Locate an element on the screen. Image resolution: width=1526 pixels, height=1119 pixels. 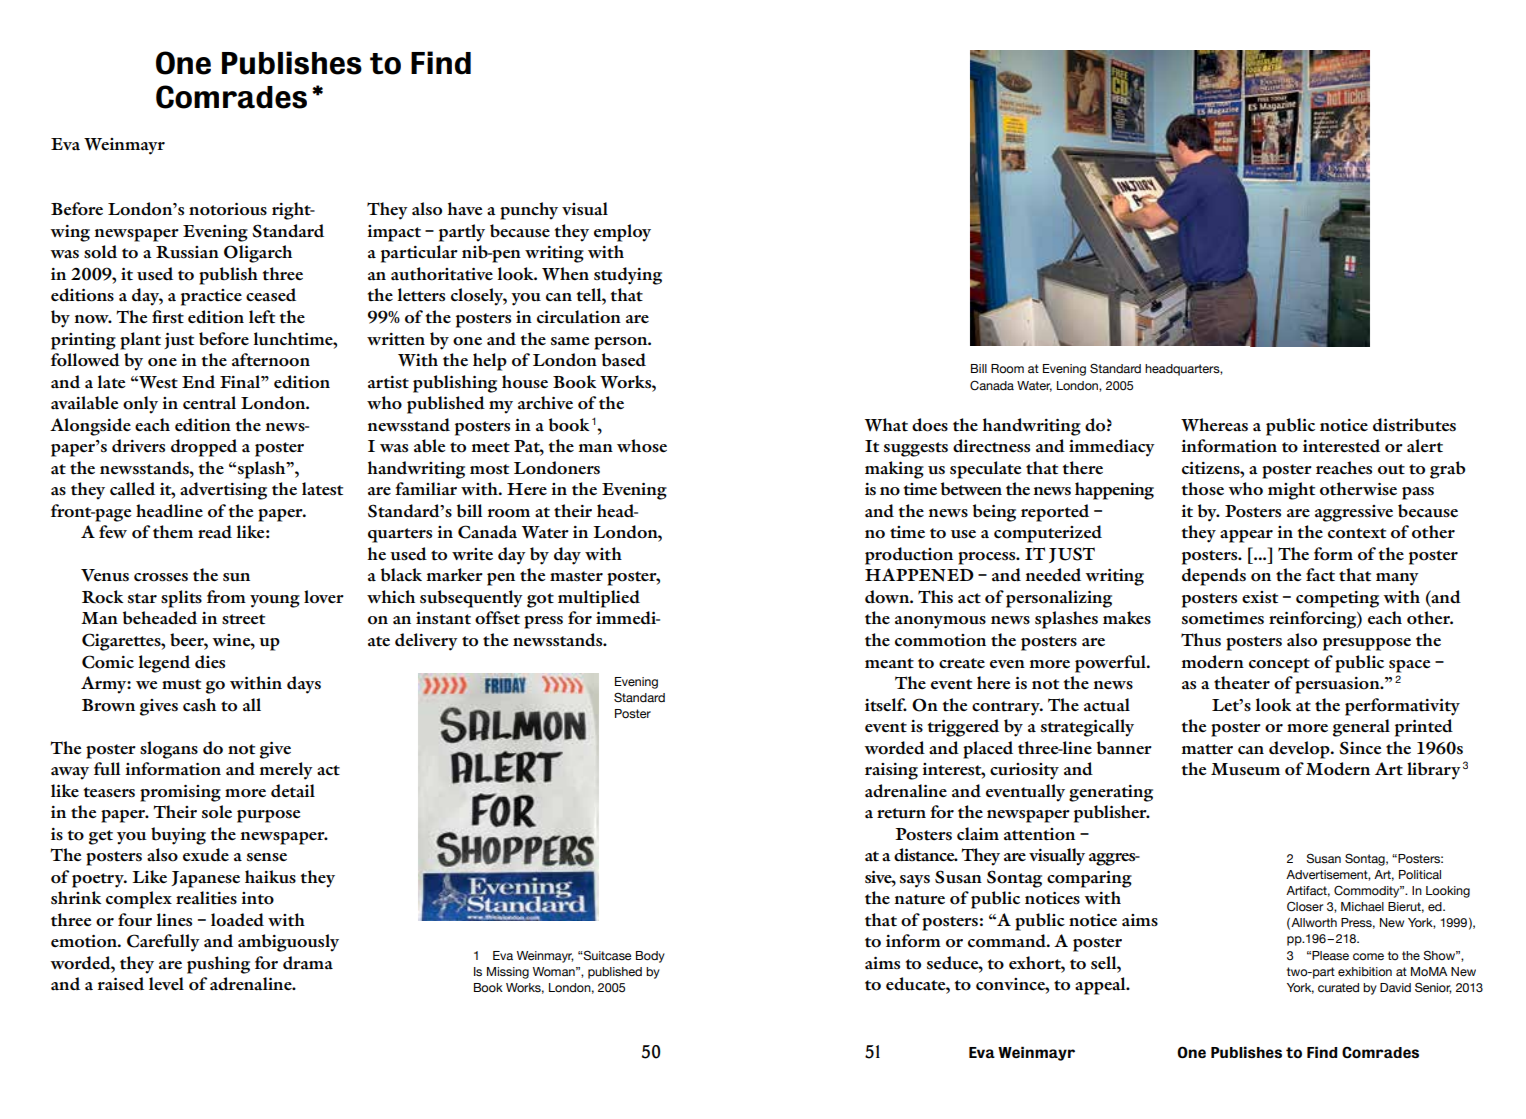
multiplied is located at coordinates (599, 599).
